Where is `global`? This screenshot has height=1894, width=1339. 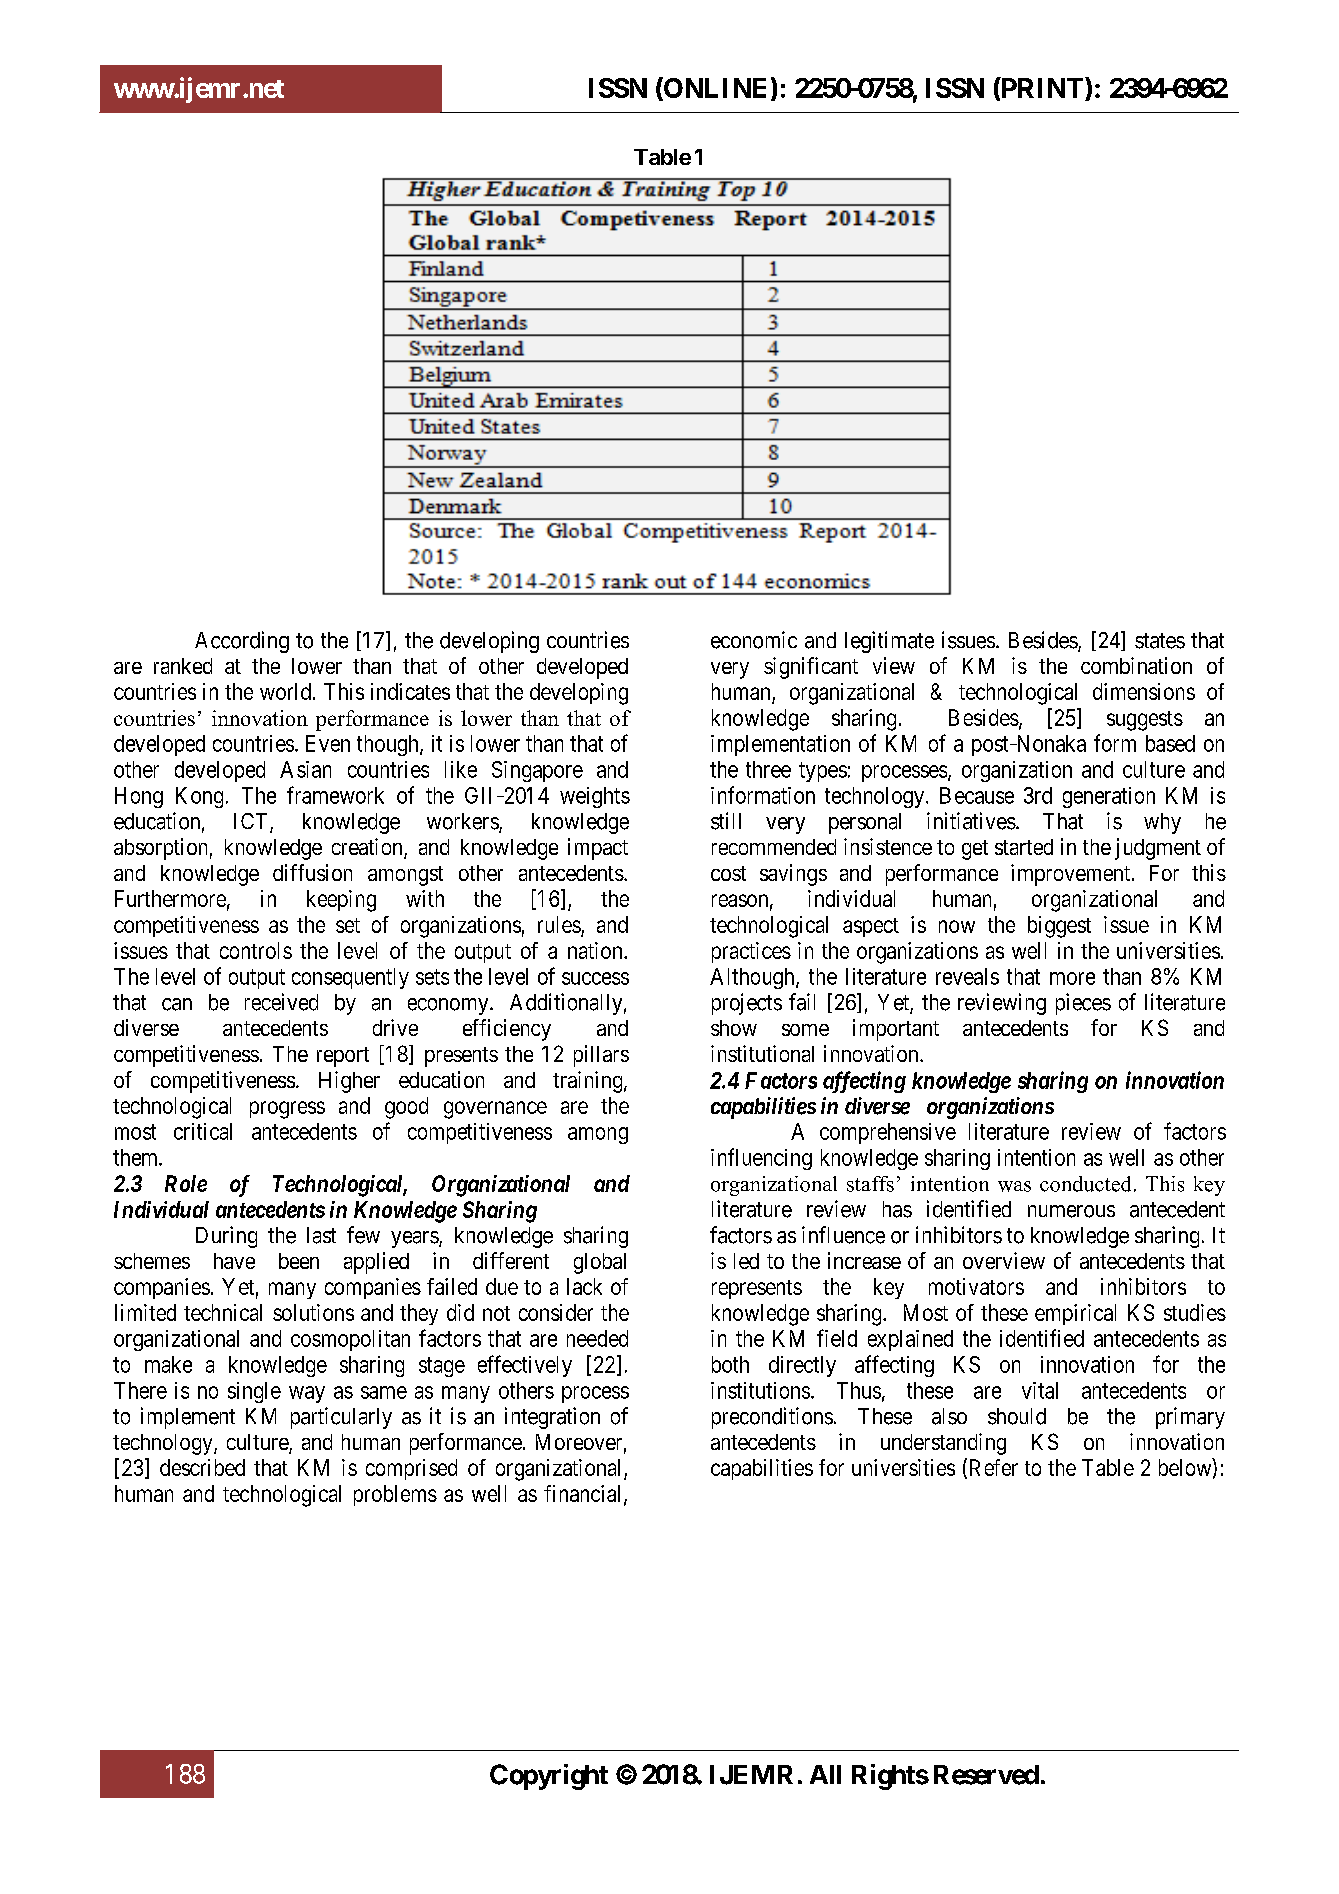
global is located at coordinates (600, 1263).
